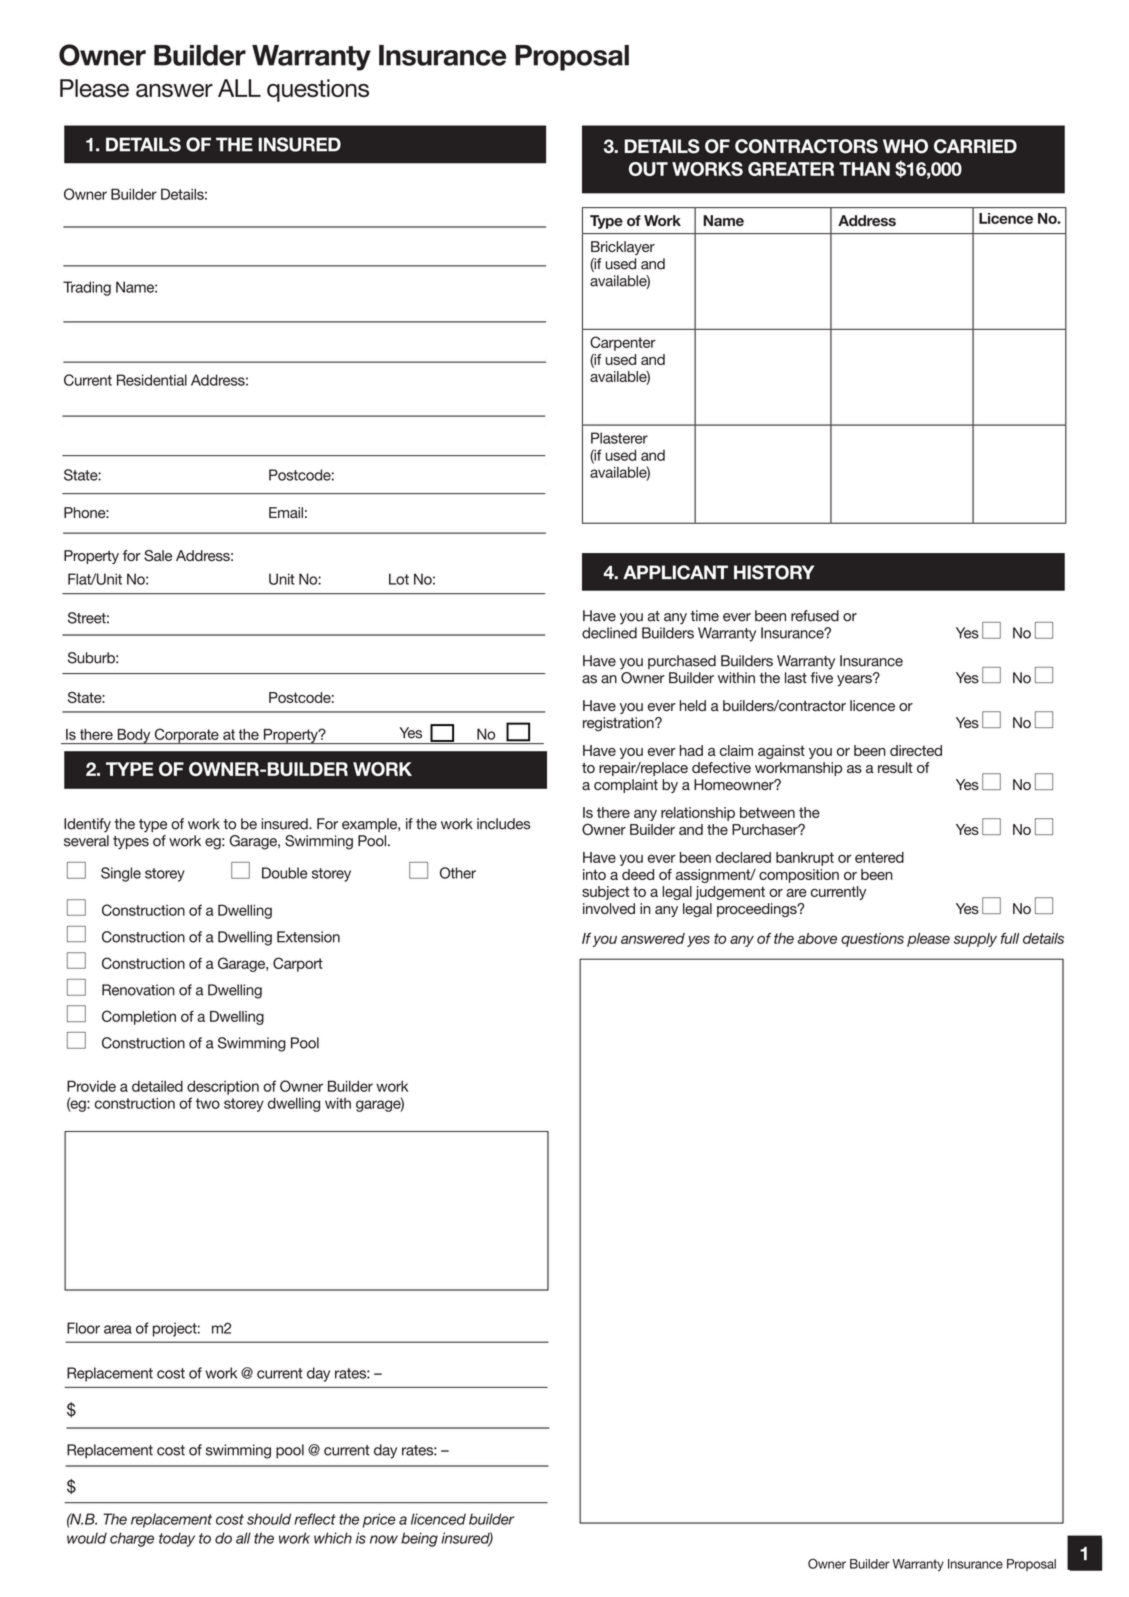 The height and width of the screenshot is (1597, 1129). I want to click on now, so click(384, 1539).
